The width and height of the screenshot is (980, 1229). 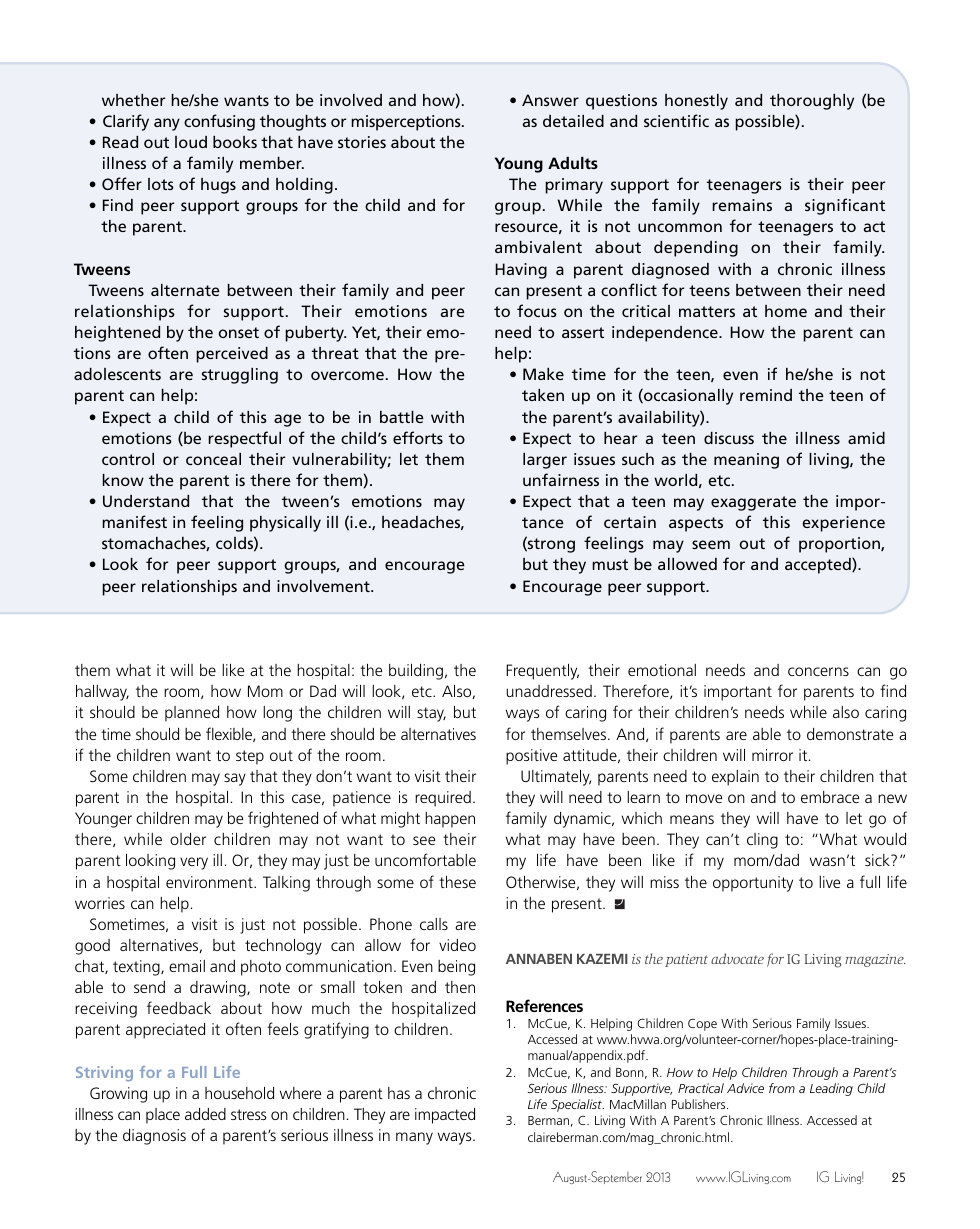 What do you see at coordinates (191, 142) in the screenshot?
I see `loud` at bounding box center [191, 142].
